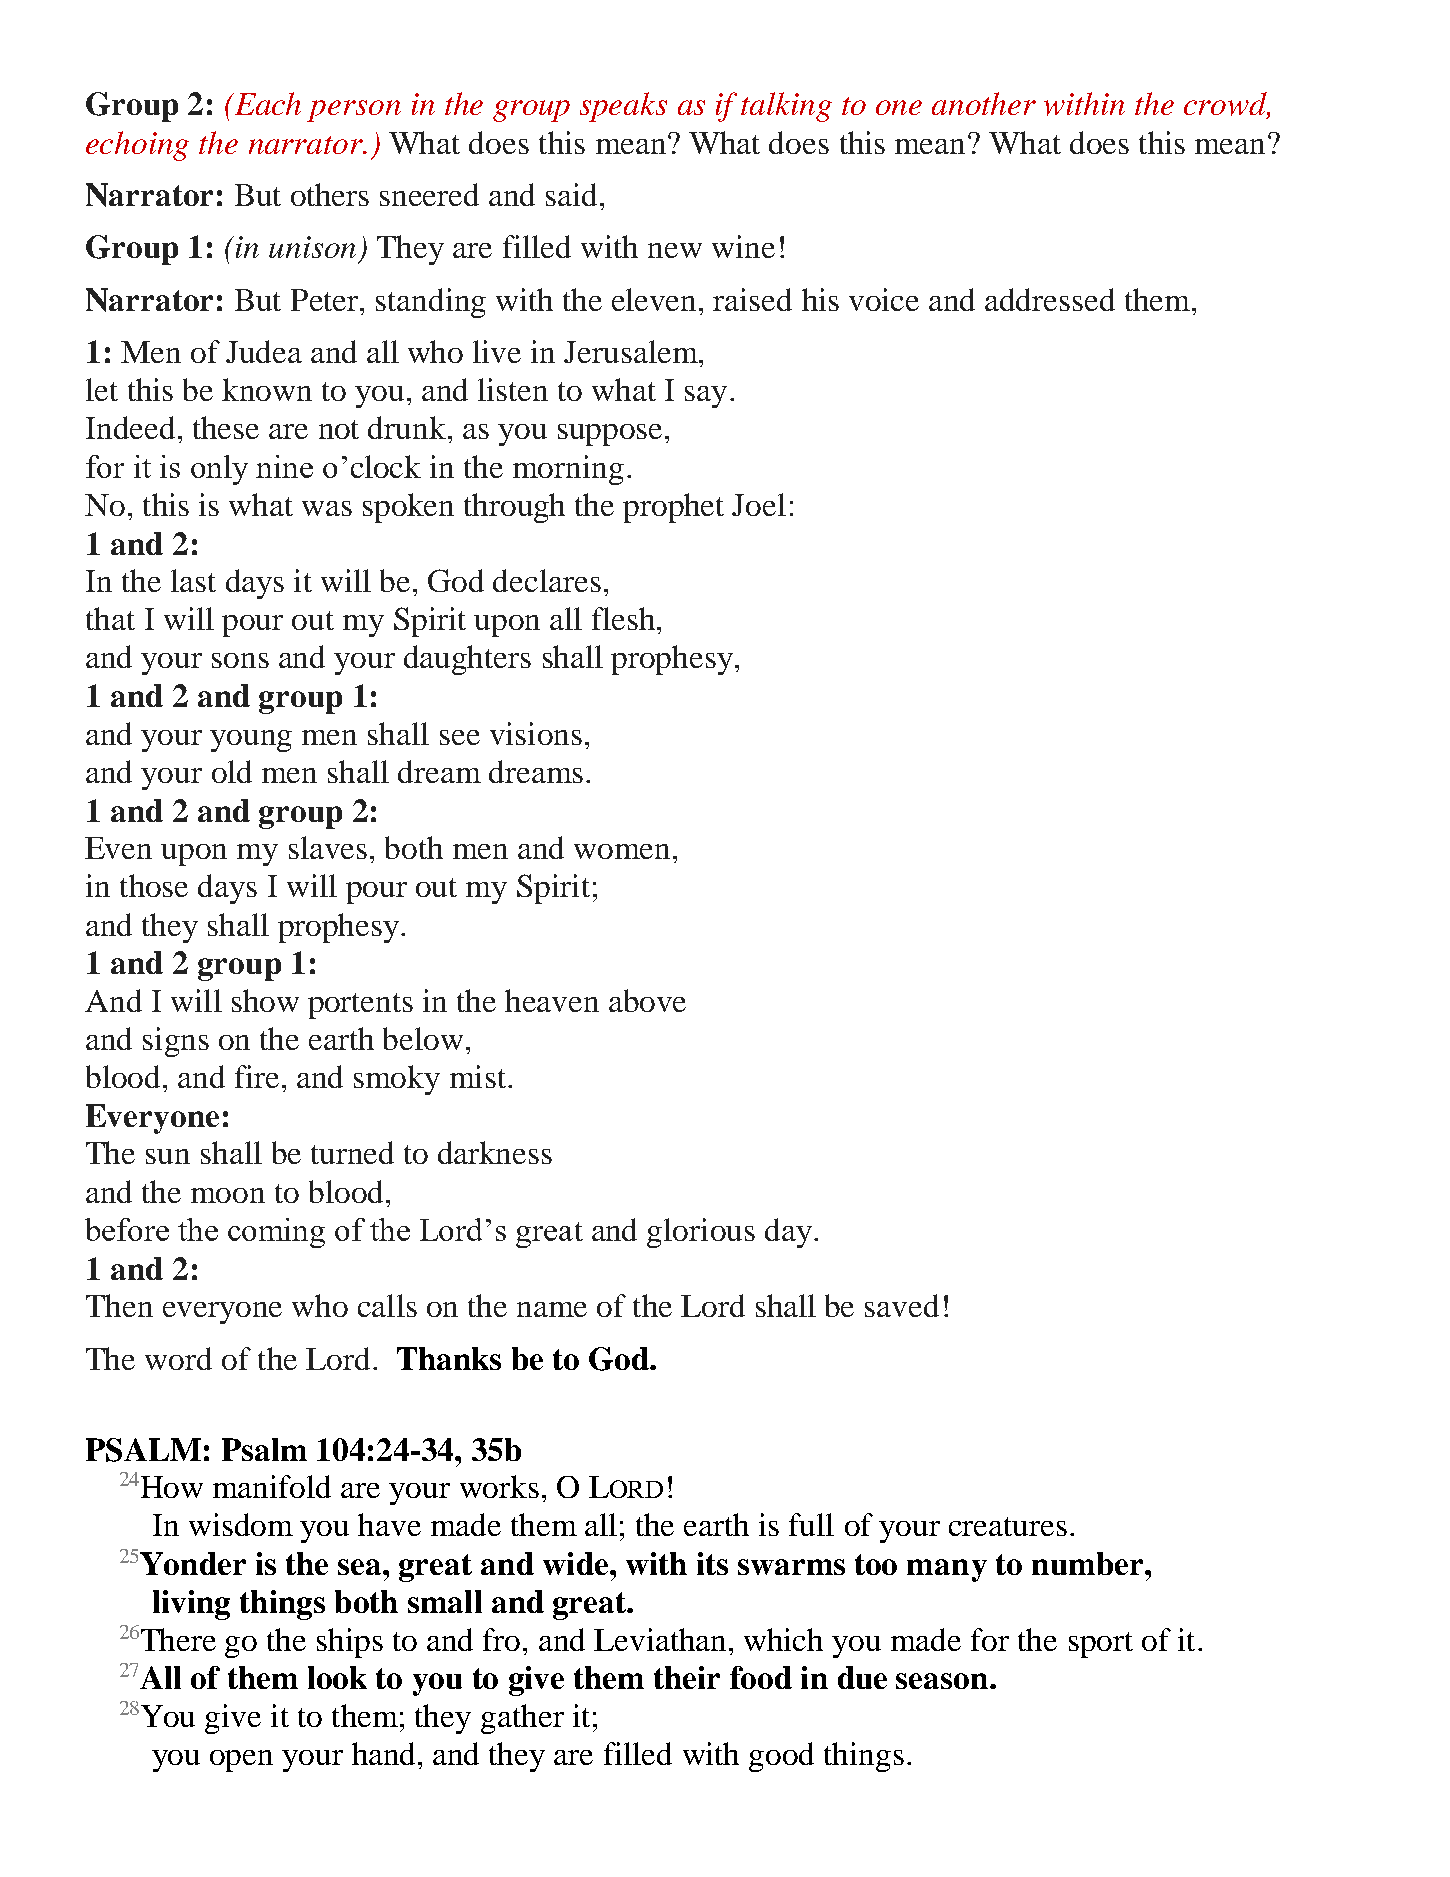 This document has width=1450, height=1877. What do you see at coordinates (154, 885) in the document?
I see `those` at bounding box center [154, 885].
